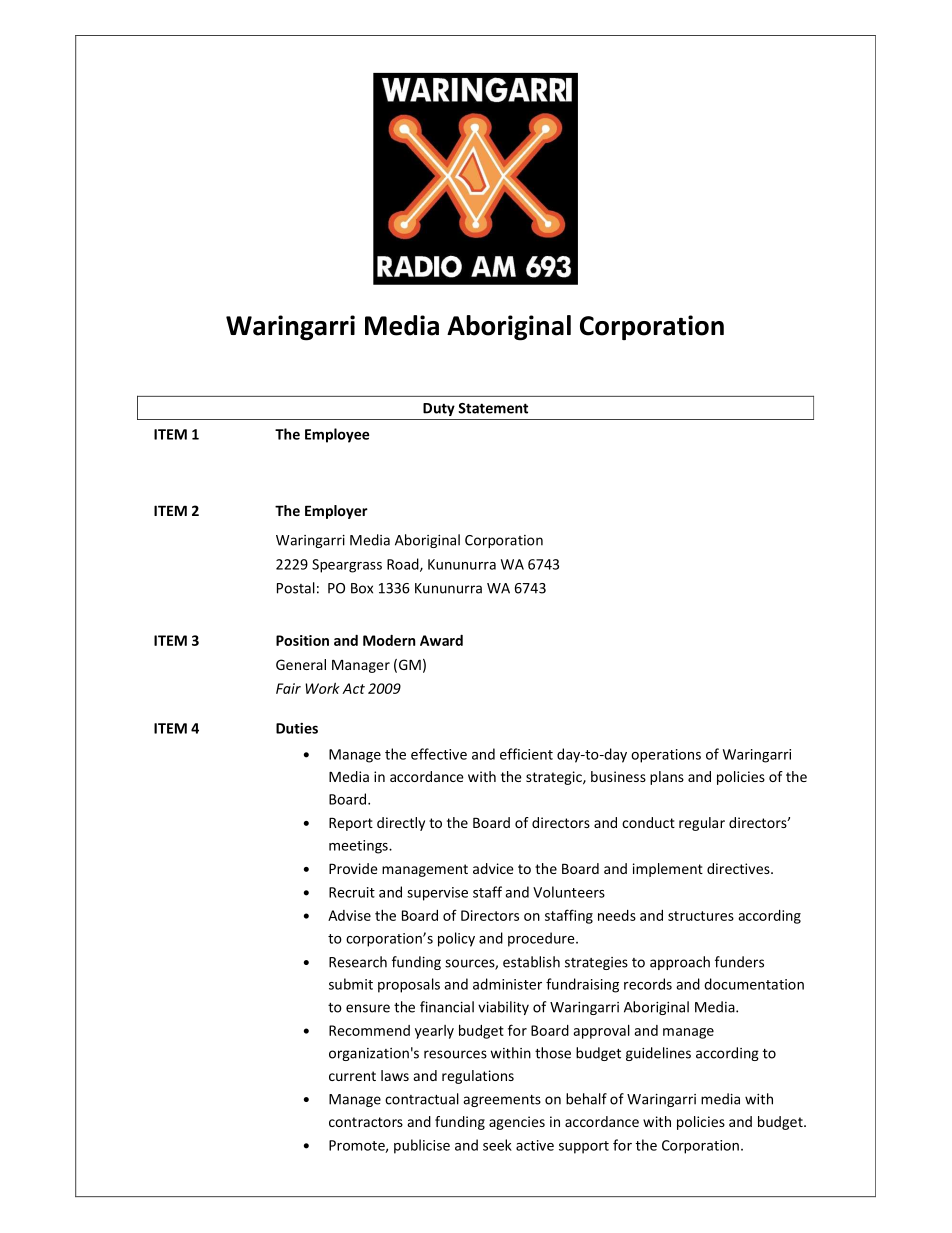 Image resolution: width=952 pixels, height=1233 pixels. What do you see at coordinates (337, 435) in the document?
I see `Employee` at bounding box center [337, 435].
